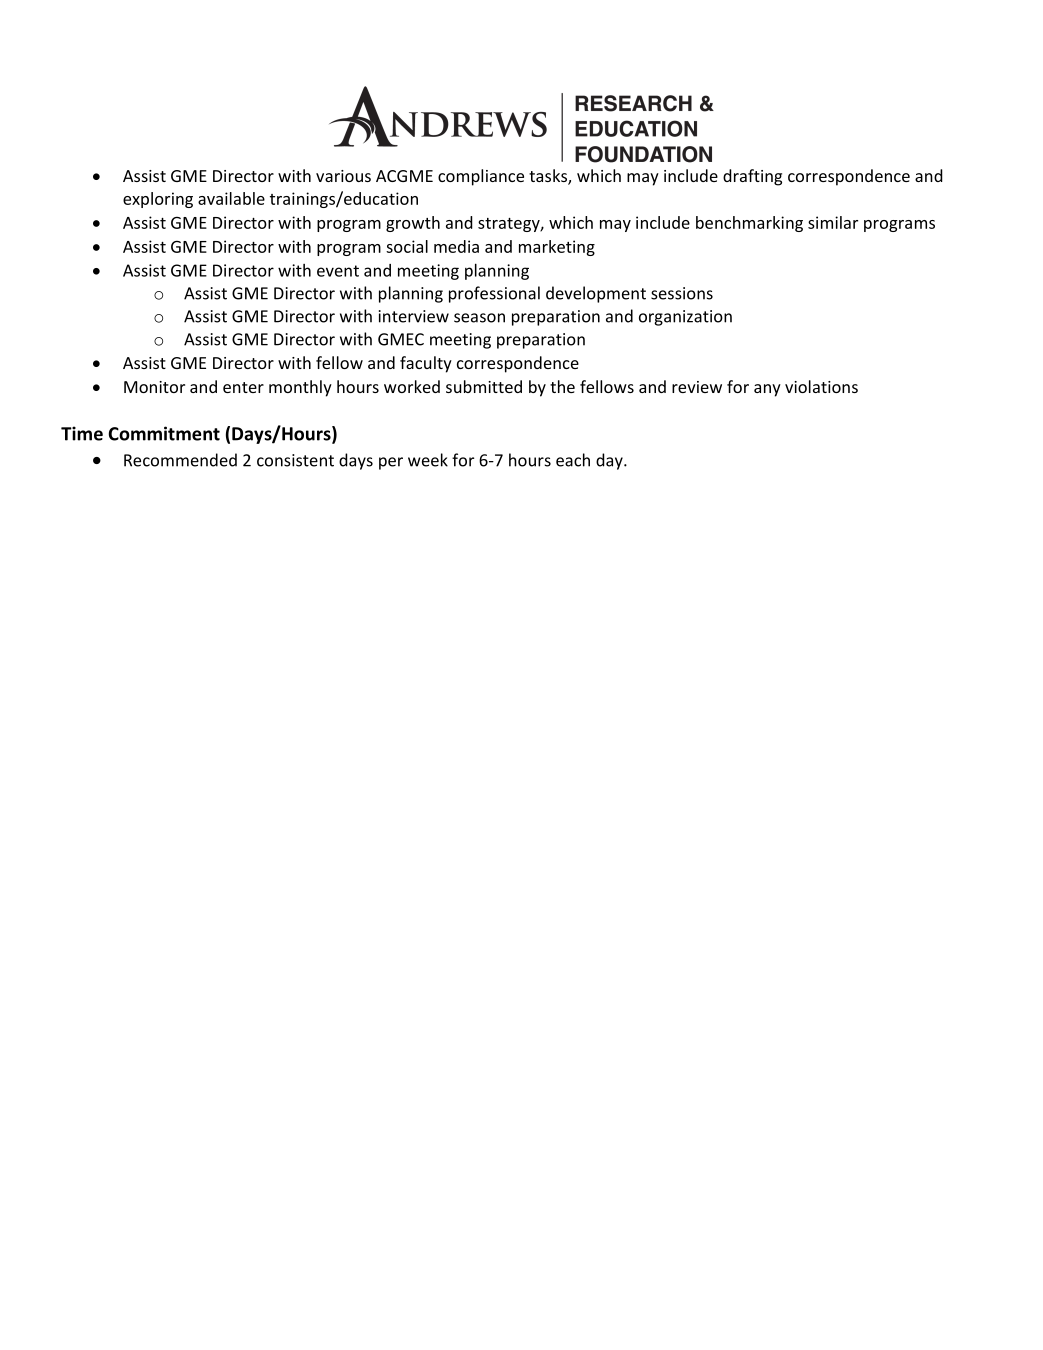 The width and height of the screenshot is (1043, 1350). Describe the element at coordinates (767, 390) in the screenshot. I see `any` at that location.
